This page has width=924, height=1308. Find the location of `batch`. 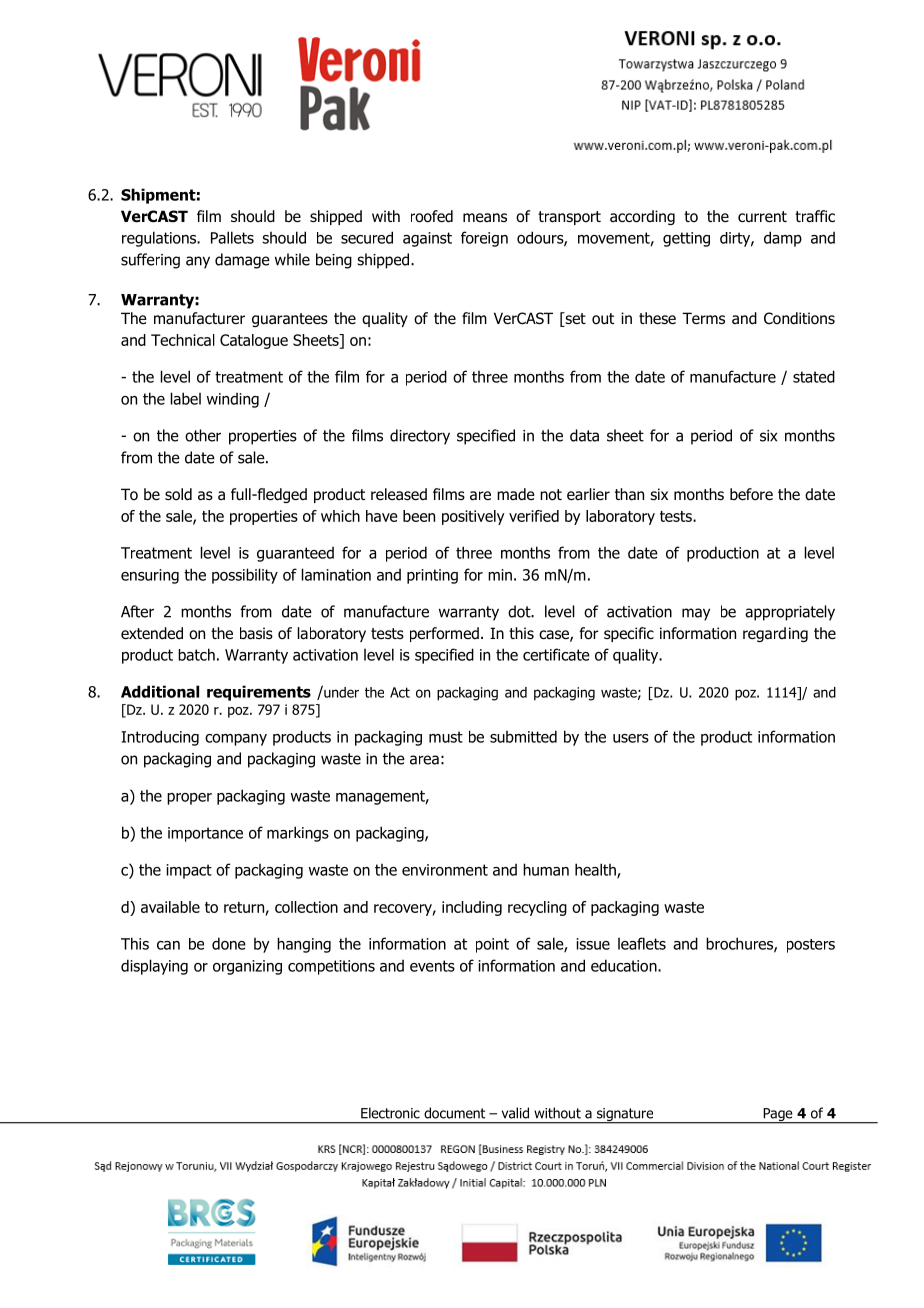

batch is located at coordinates (196, 654).
